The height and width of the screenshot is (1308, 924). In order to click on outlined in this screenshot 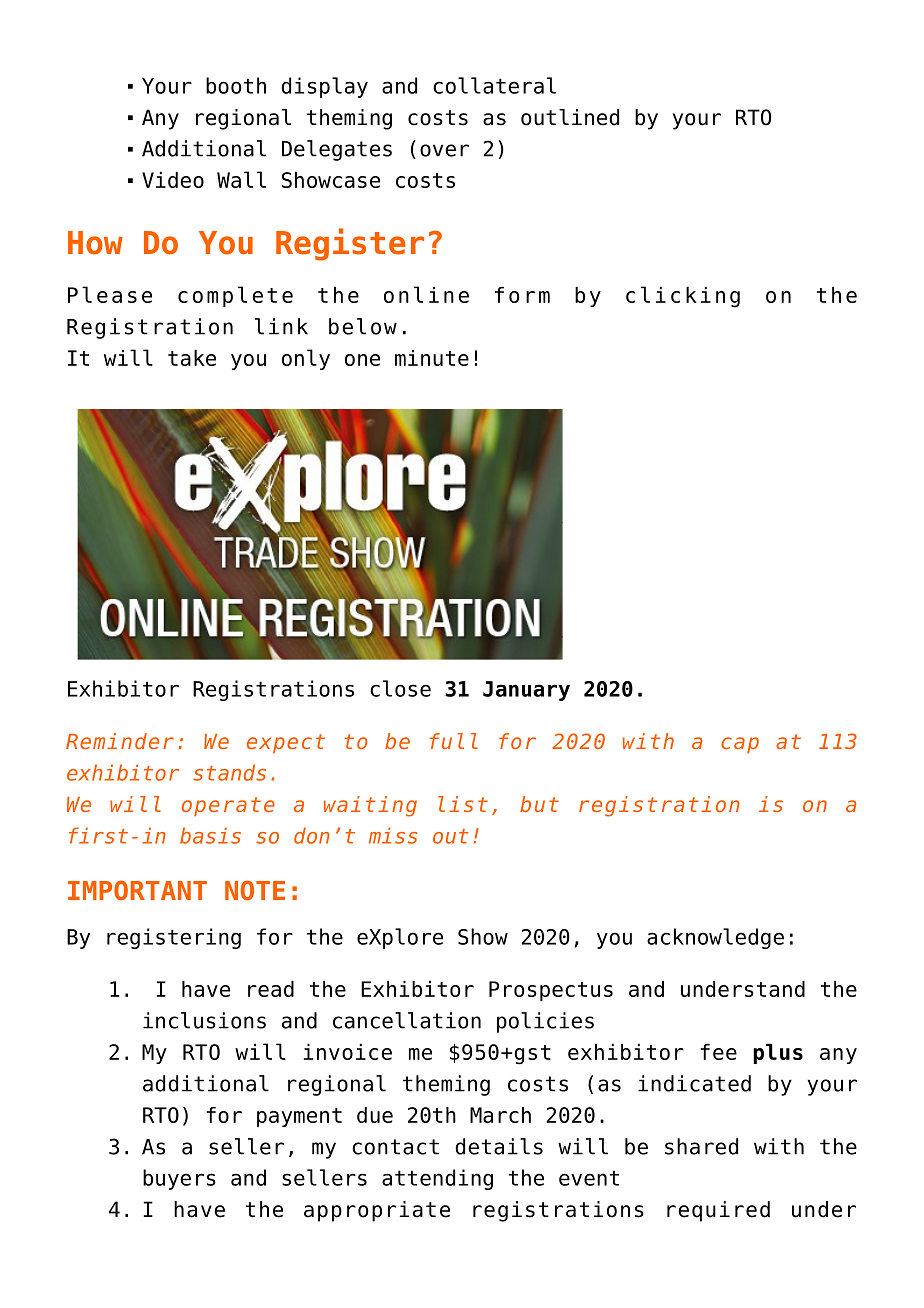, I will do `click(570, 117)`.
